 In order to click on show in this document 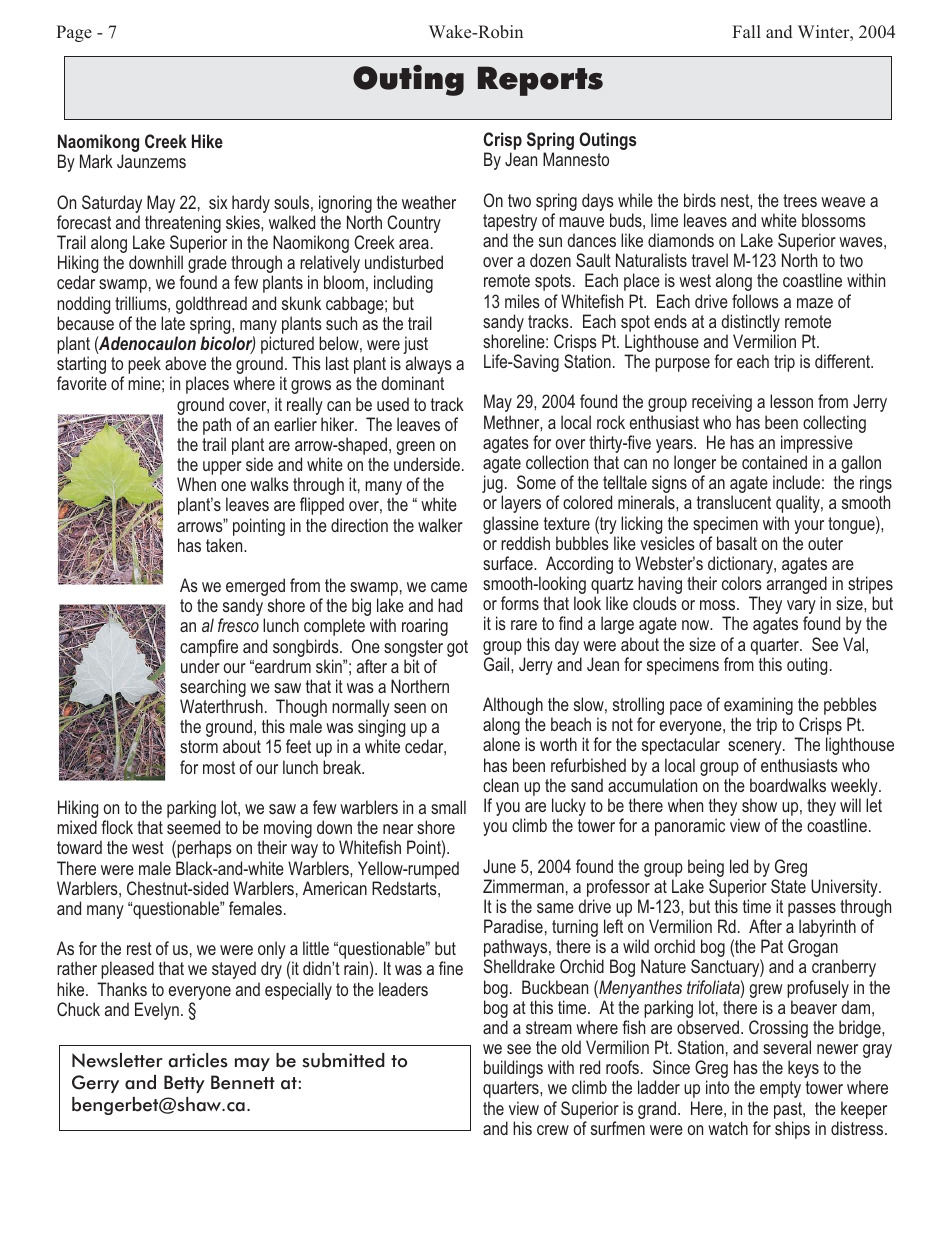, I will do `click(759, 805)`.
